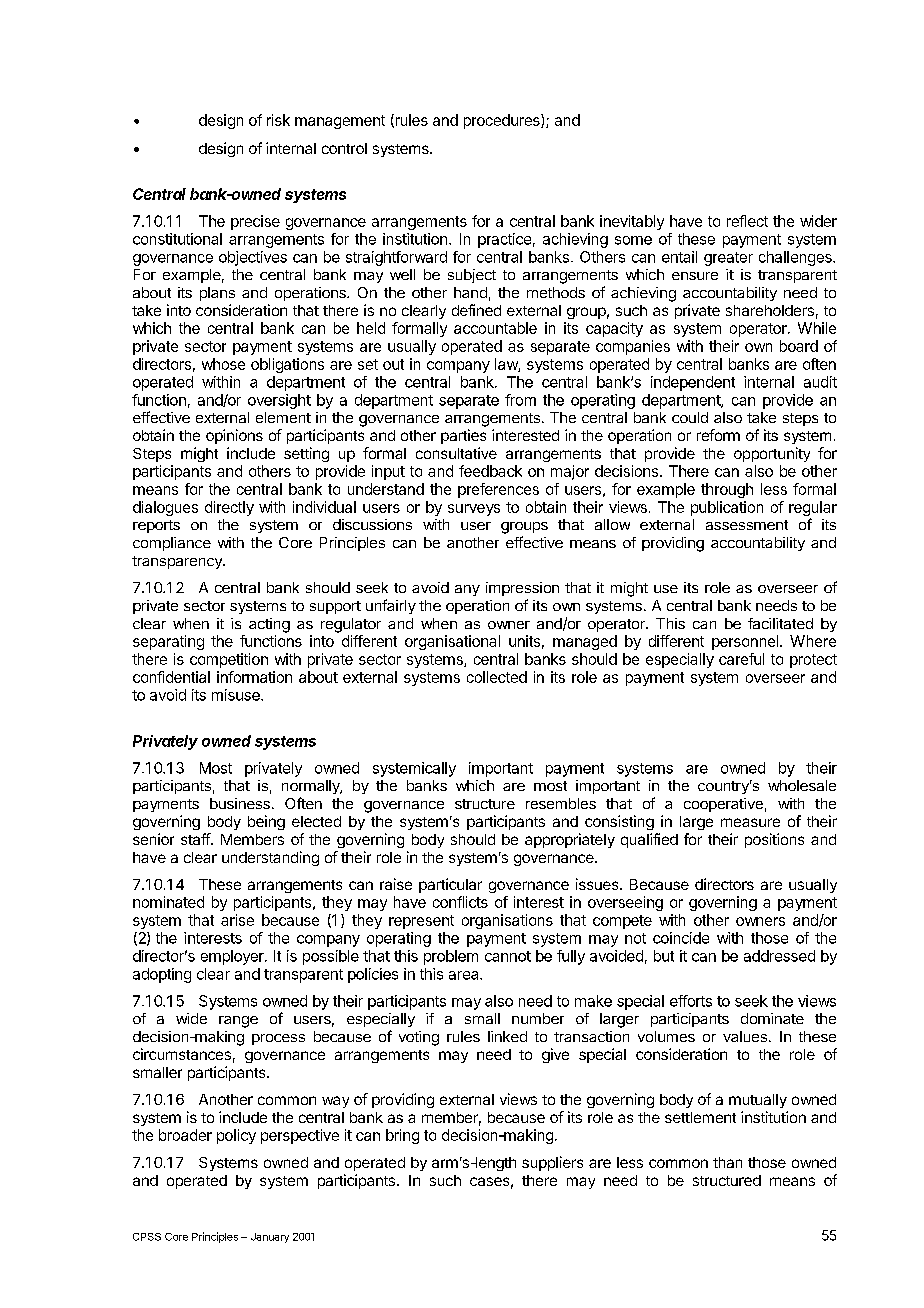  What do you see at coordinates (747, 221) in the screenshot?
I see `reflect` at bounding box center [747, 221].
